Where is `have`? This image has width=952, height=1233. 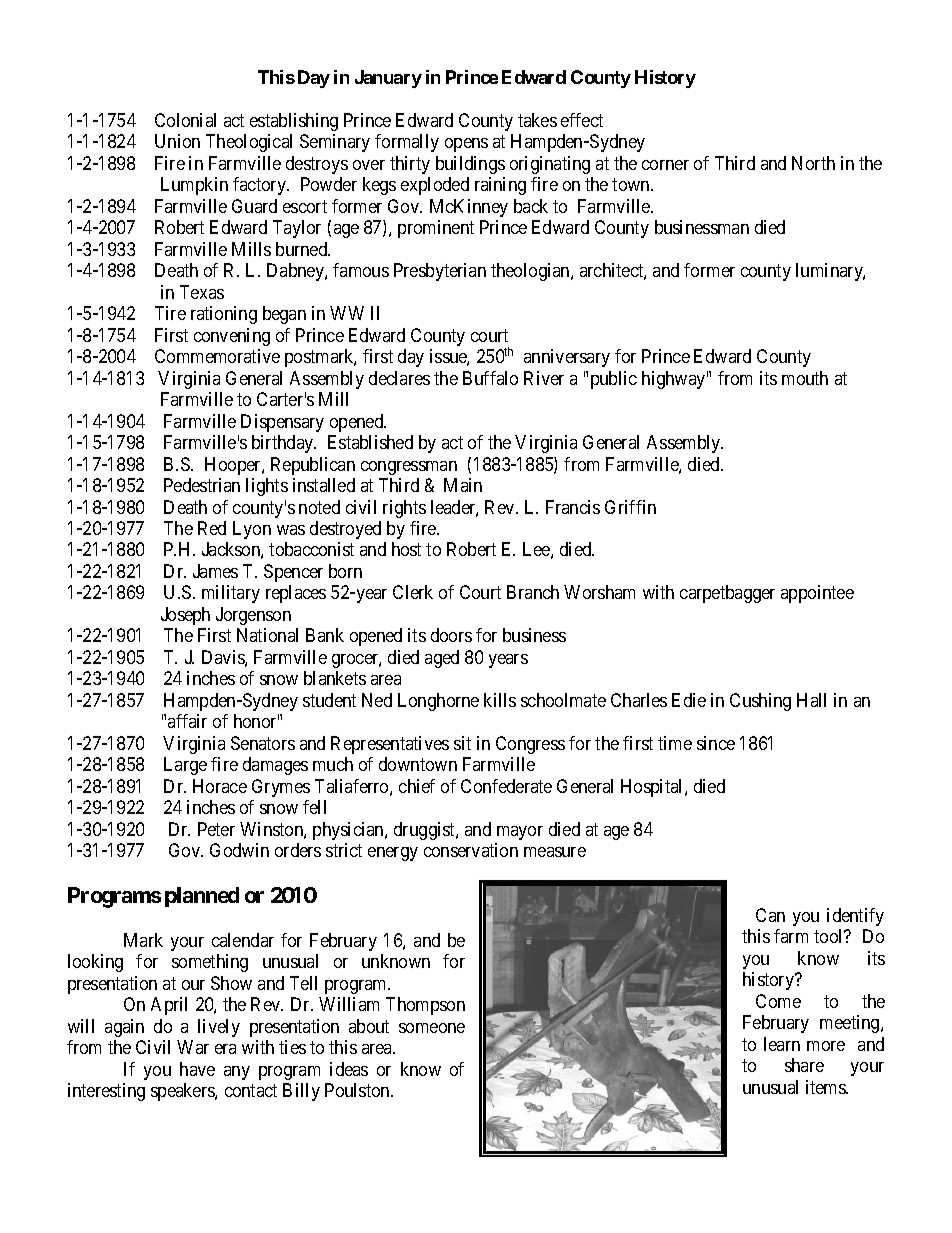 have is located at coordinates (197, 1069).
